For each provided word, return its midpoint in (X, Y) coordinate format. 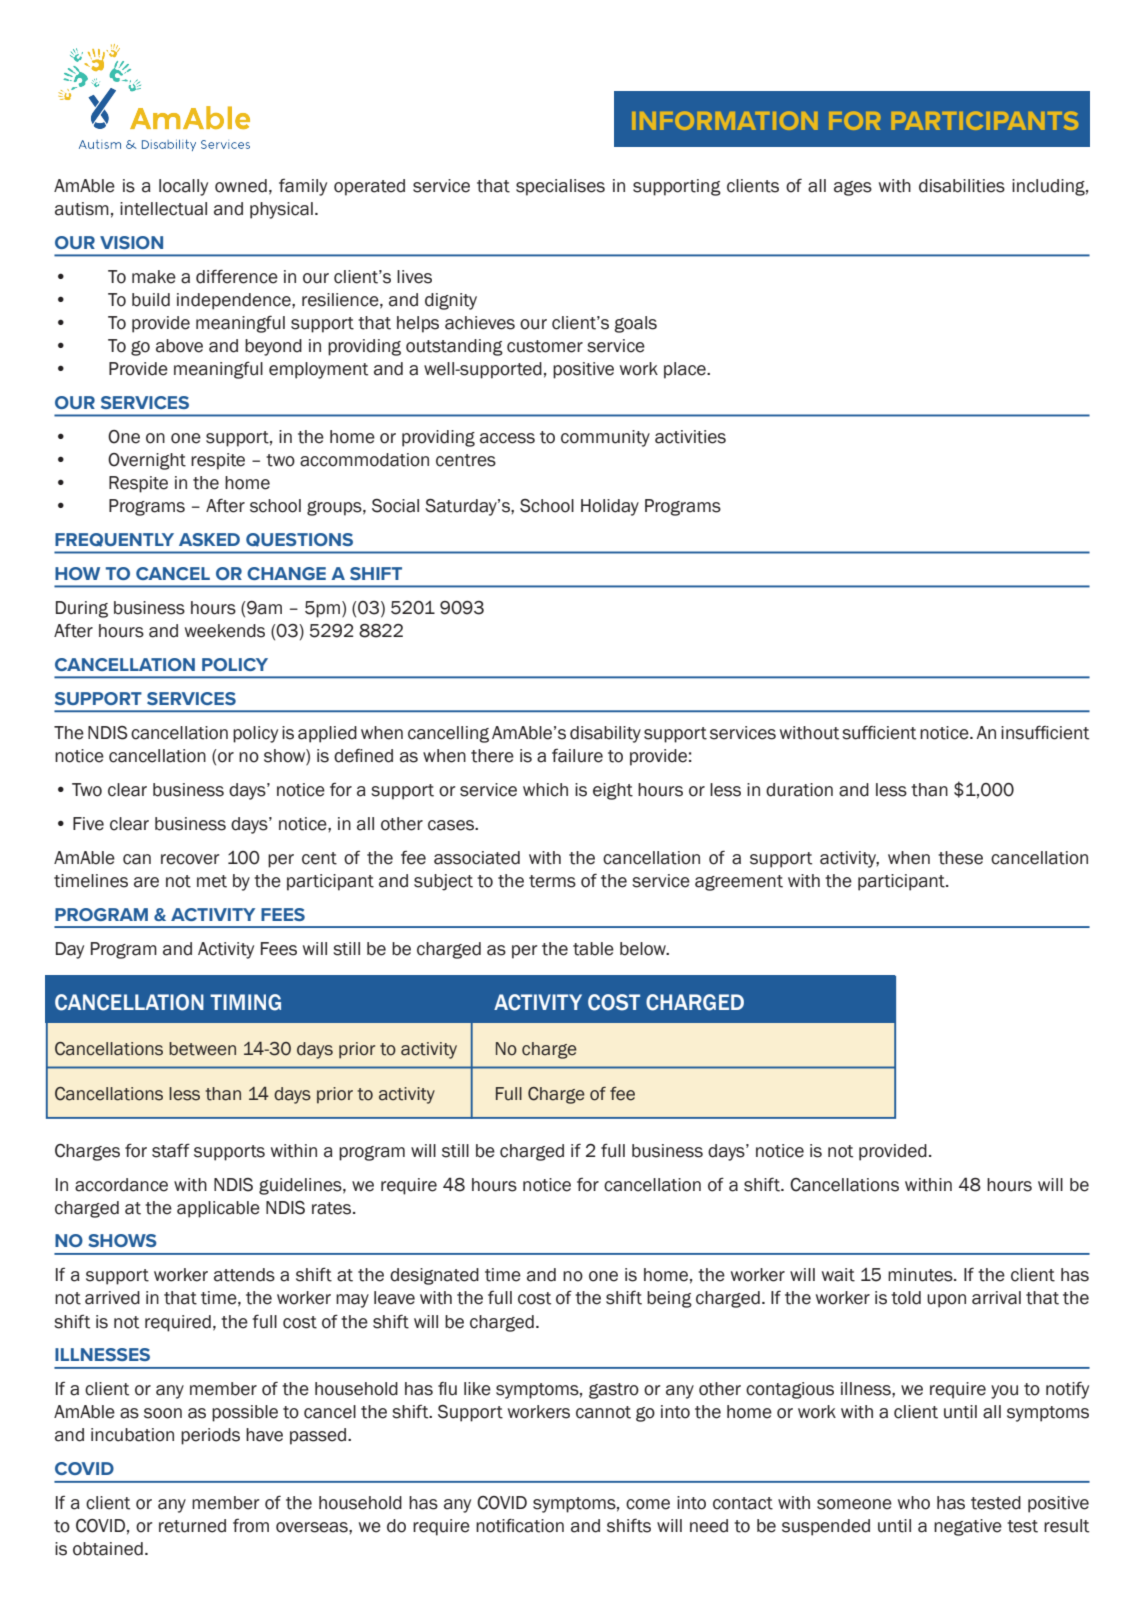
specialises (560, 187)
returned (192, 1526)
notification (520, 1526)
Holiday (610, 507)
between (202, 1049)
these (960, 858)
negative (968, 1527)
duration (799, 790)
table (593, 949)
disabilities (962, 186)
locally (183, 187)
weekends (225, 631)
